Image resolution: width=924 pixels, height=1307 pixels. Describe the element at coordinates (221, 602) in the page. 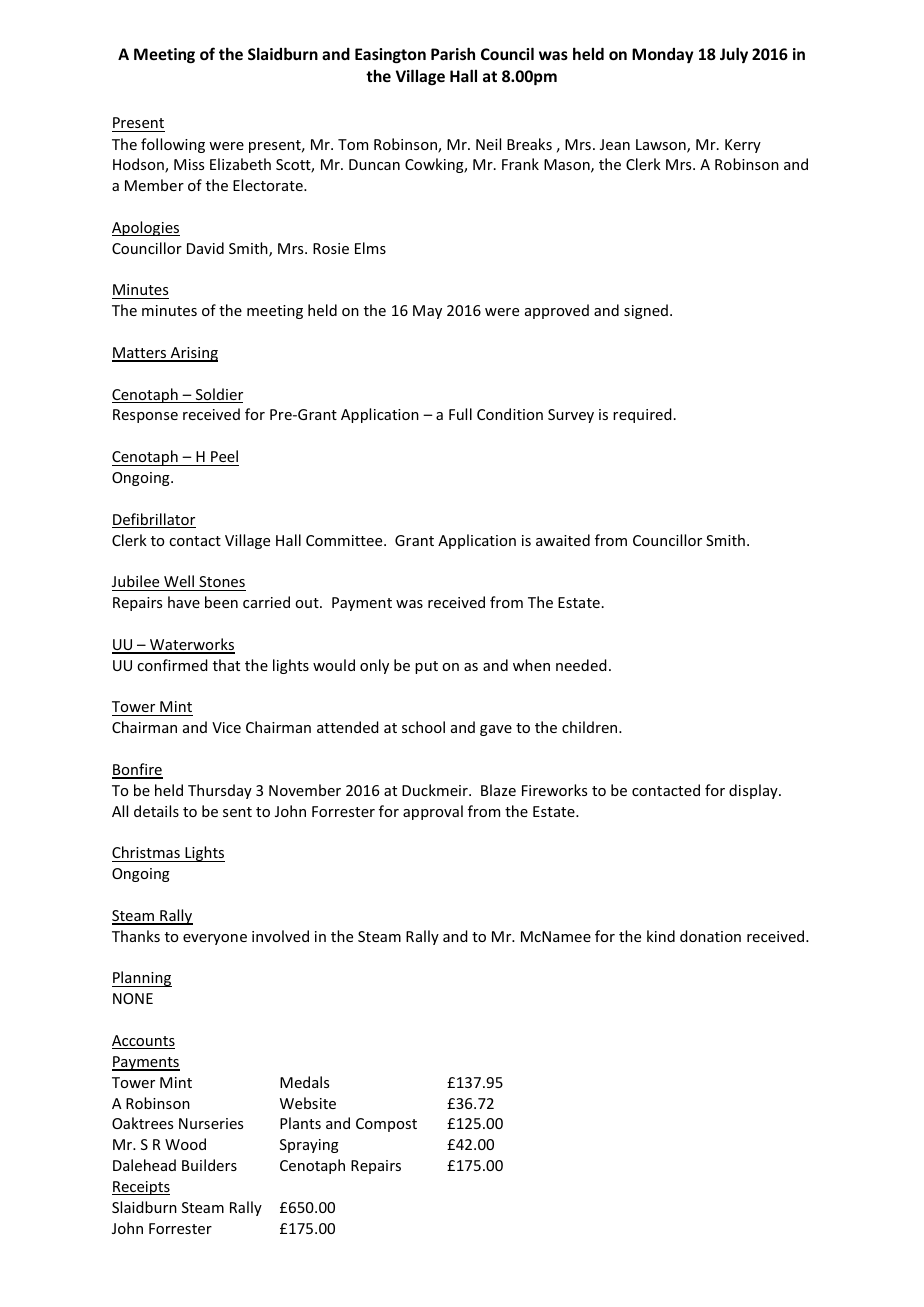

I see `been` at that location.
